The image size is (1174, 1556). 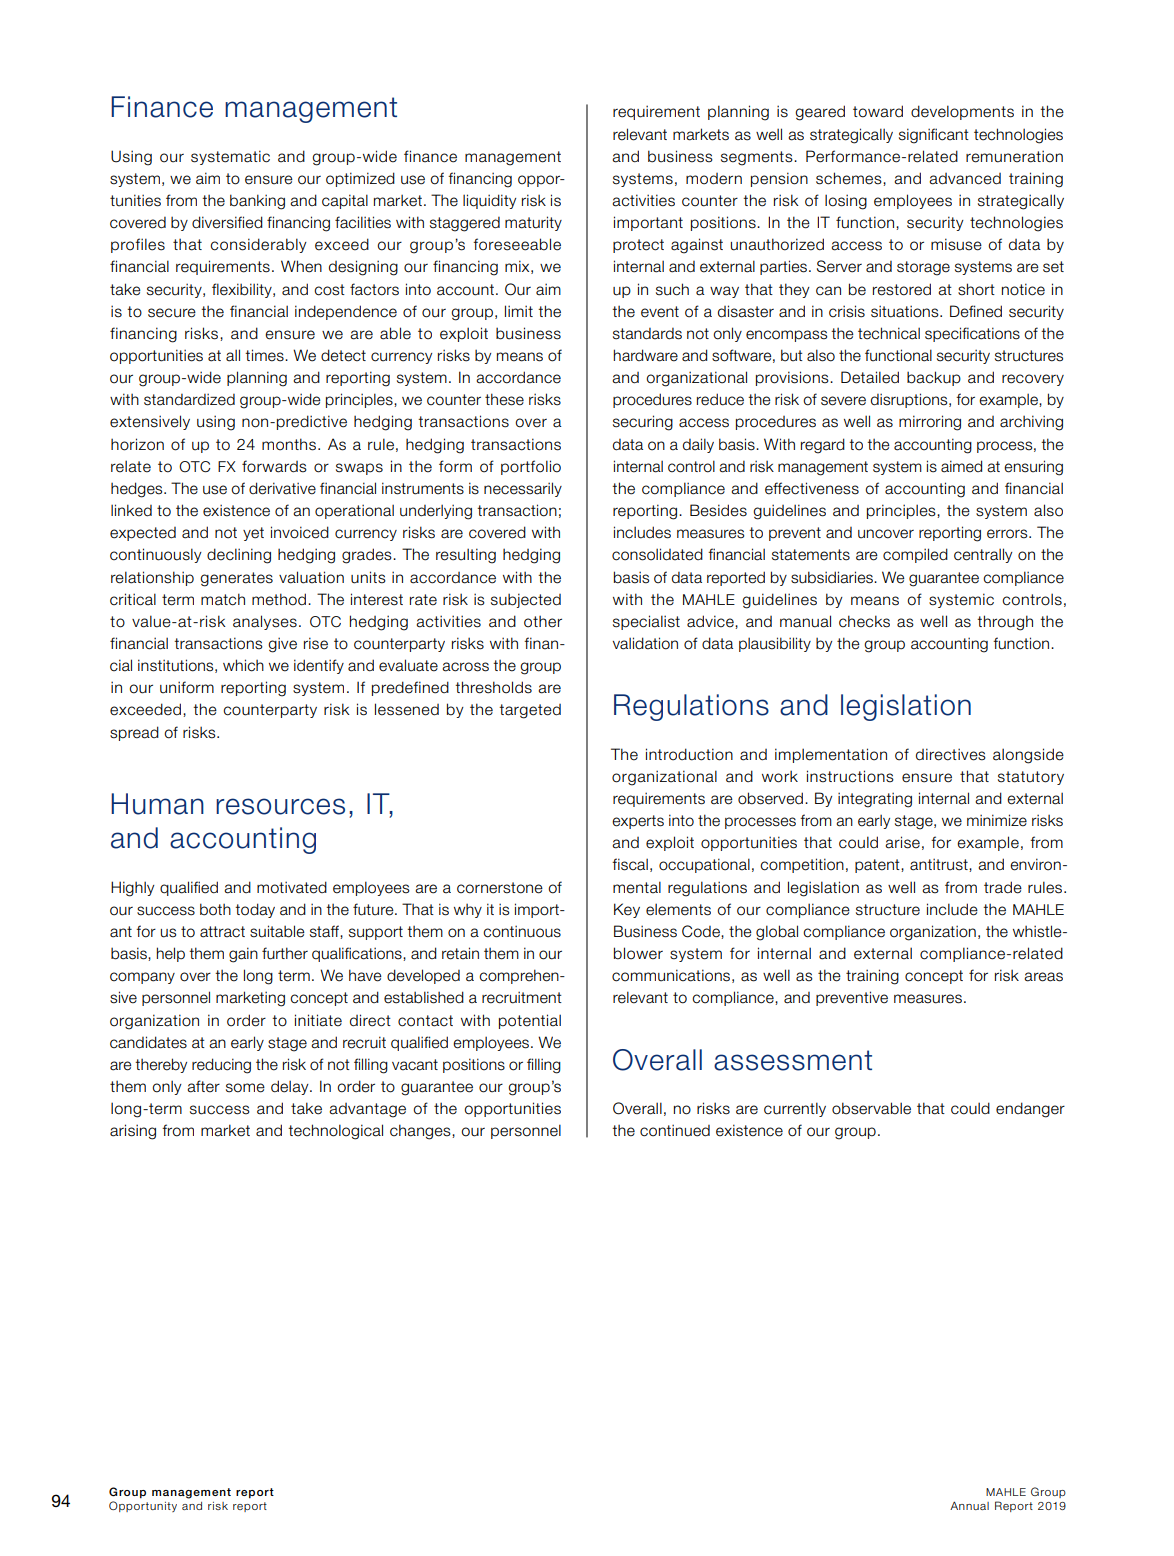 I want to click on technological, so click(x=335, y=1132).
